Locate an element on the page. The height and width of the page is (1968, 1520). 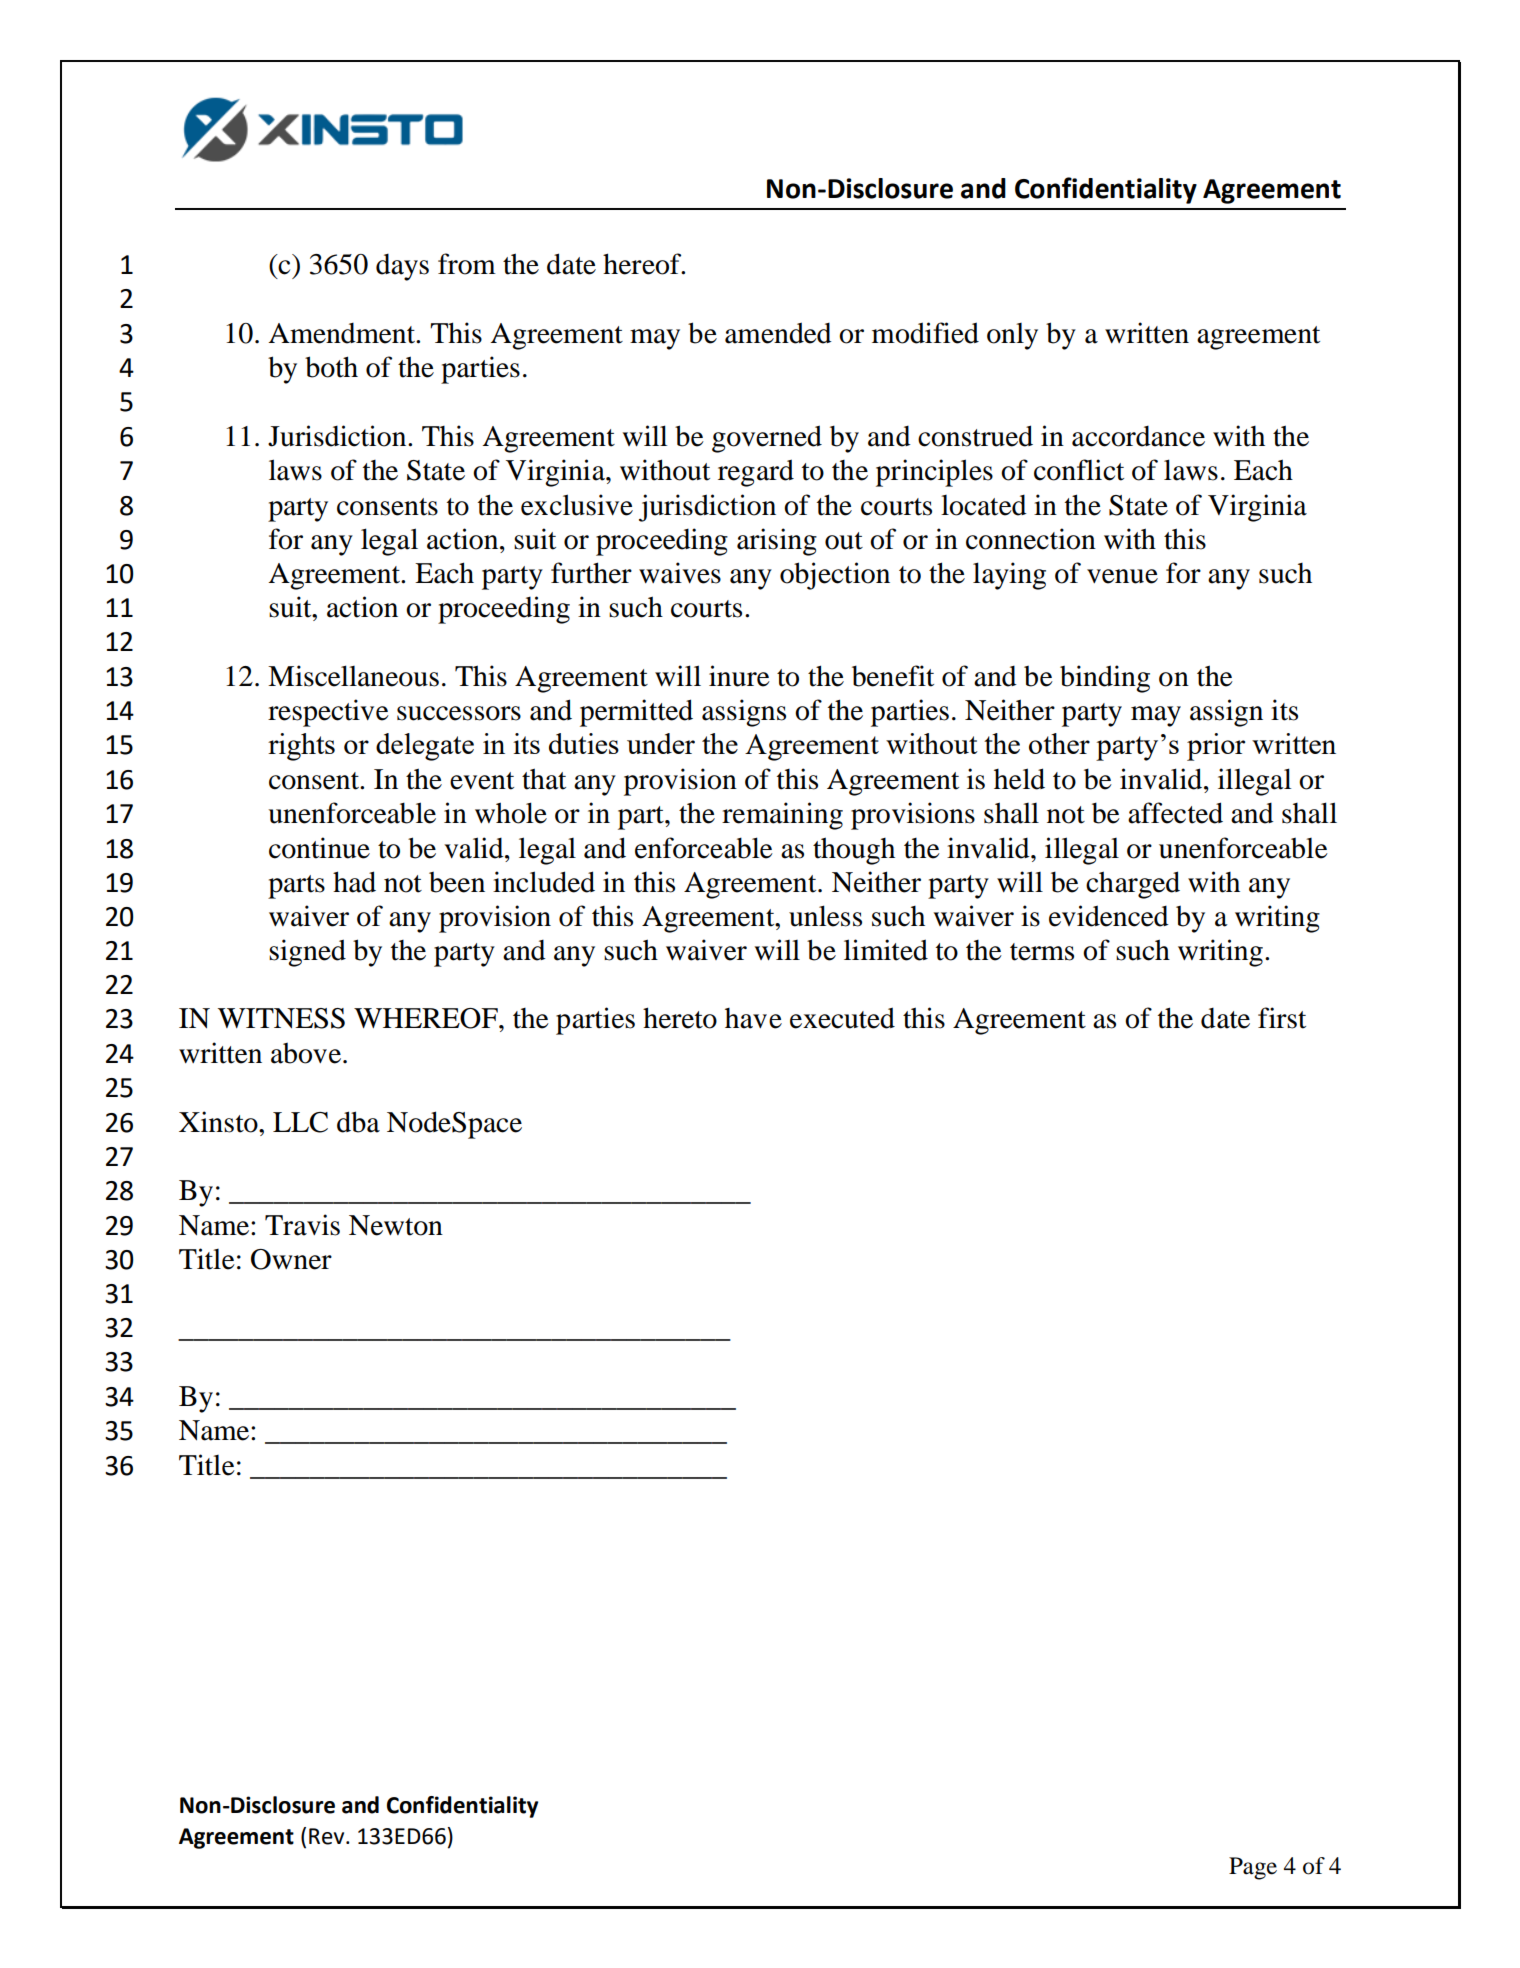
affected is located at coordinates (1175, 813).
